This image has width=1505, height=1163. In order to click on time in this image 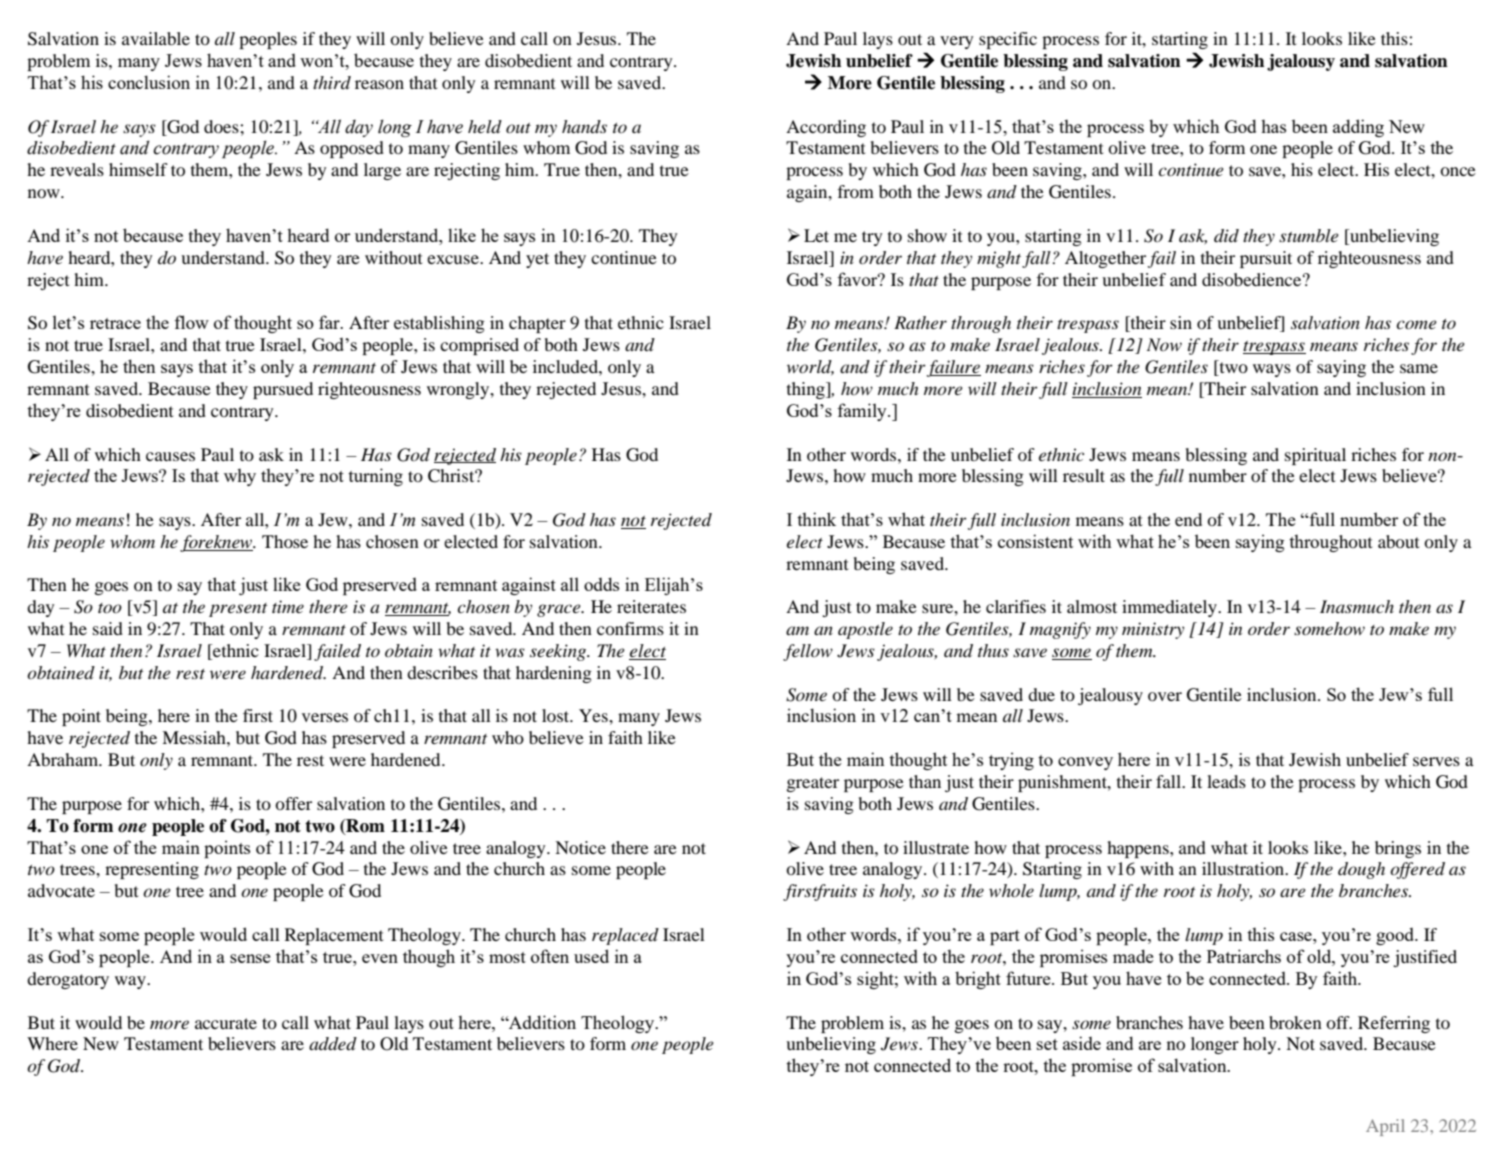, I will do `click(288, 606)`.
